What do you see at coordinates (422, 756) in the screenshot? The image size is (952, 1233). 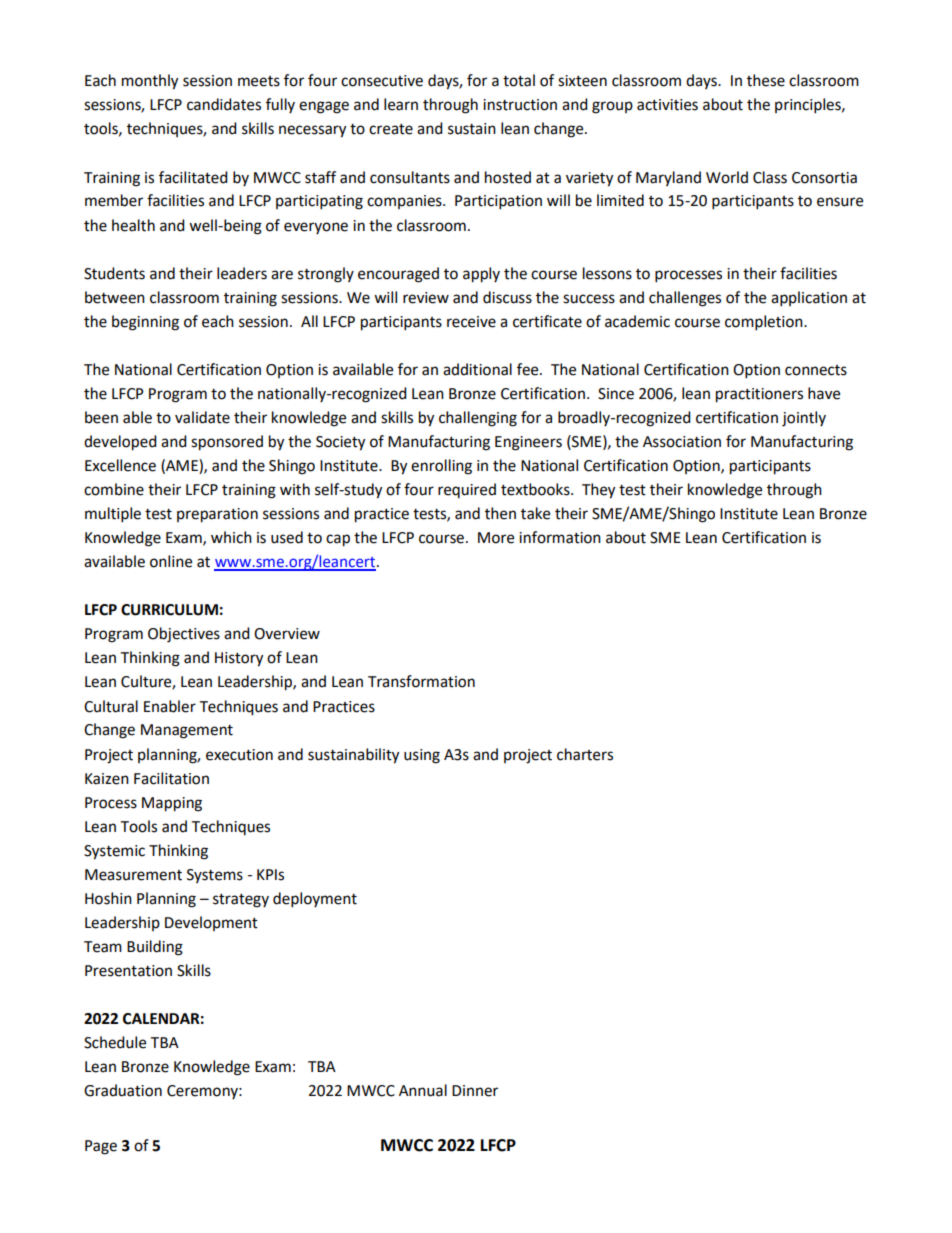 I see `using` at bounding box center [422, 756].
